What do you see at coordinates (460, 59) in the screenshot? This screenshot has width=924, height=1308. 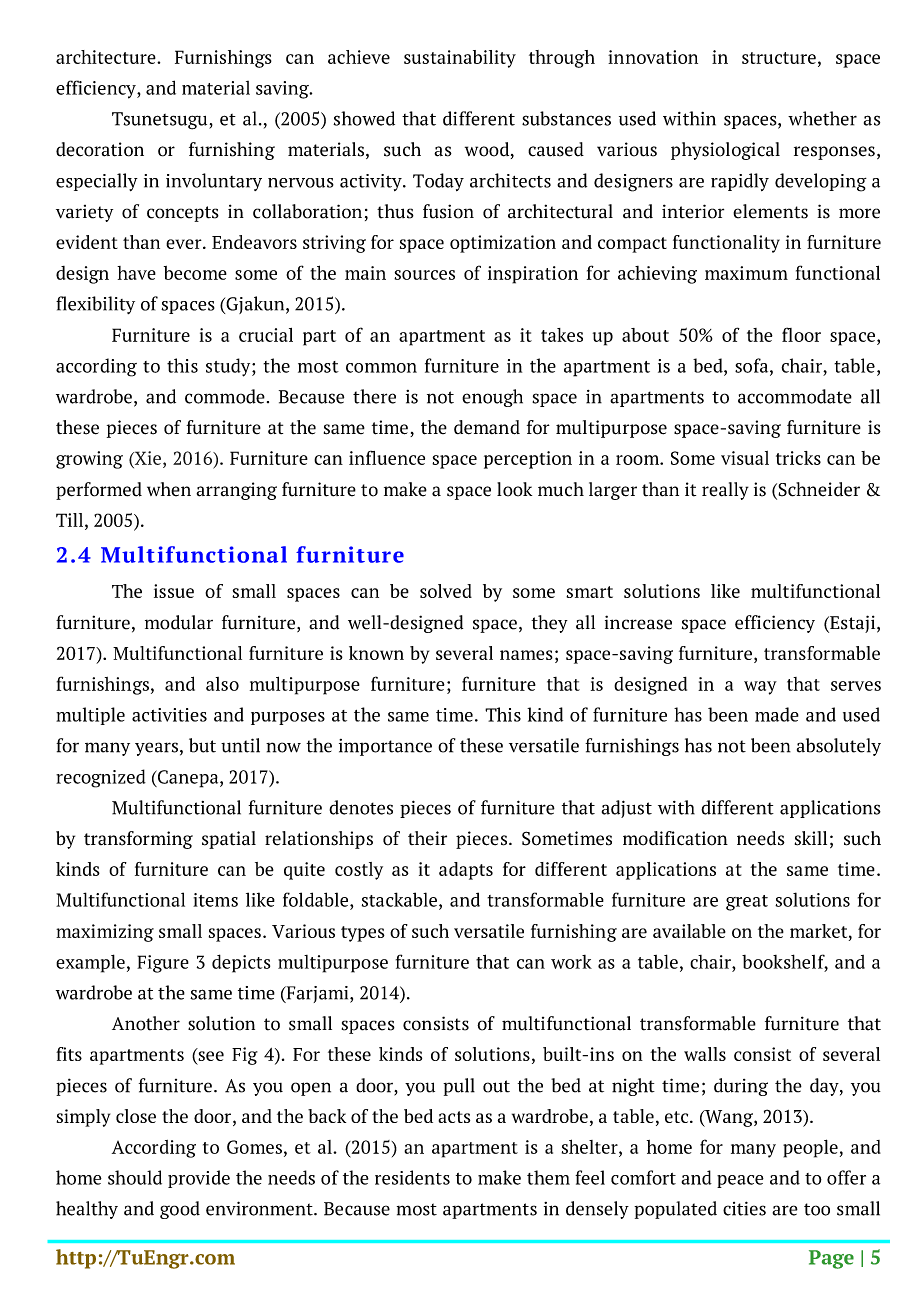 I see `sustainability` at bounding box center [460, 59].
